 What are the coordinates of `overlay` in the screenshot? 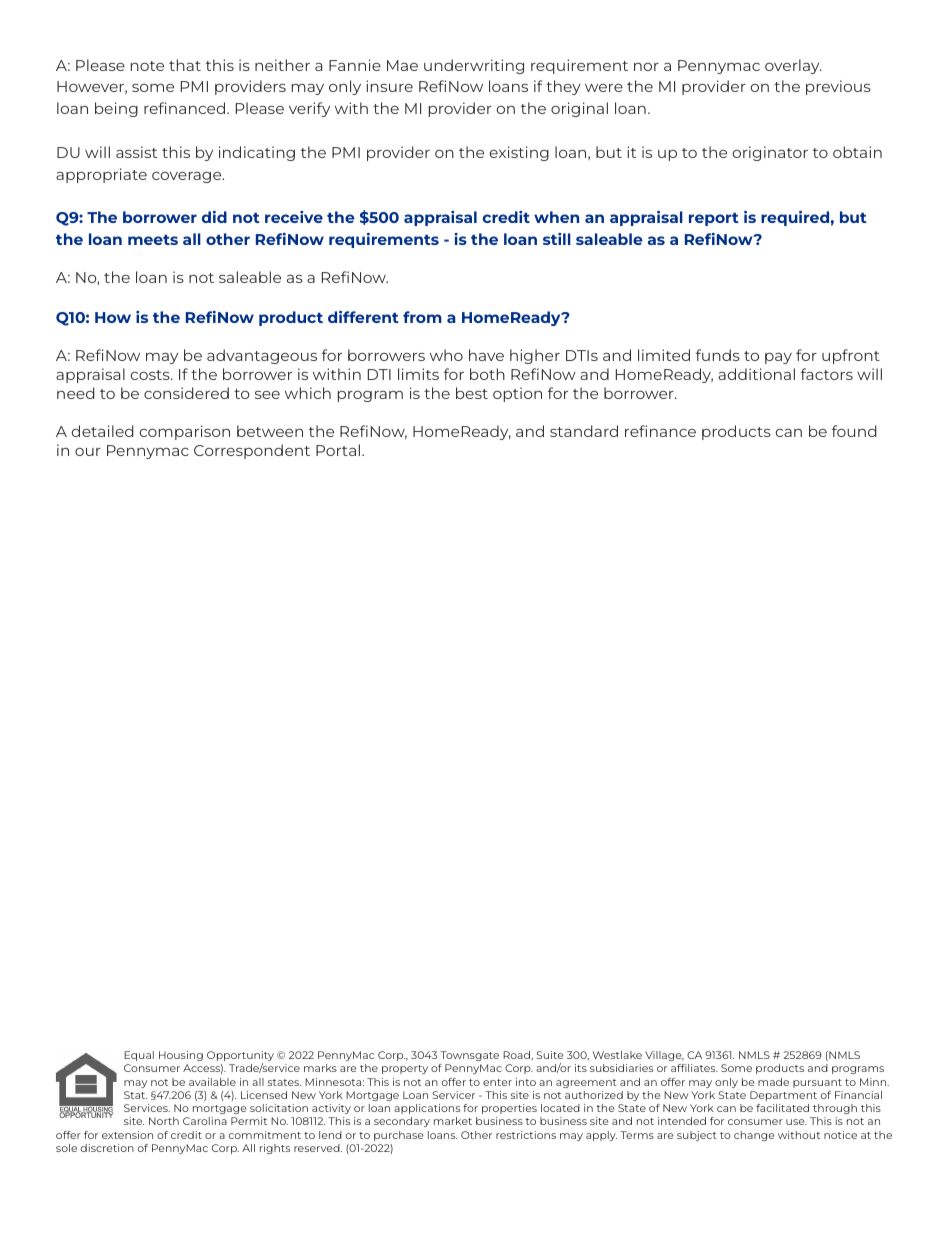 It's located at (793, 66).
